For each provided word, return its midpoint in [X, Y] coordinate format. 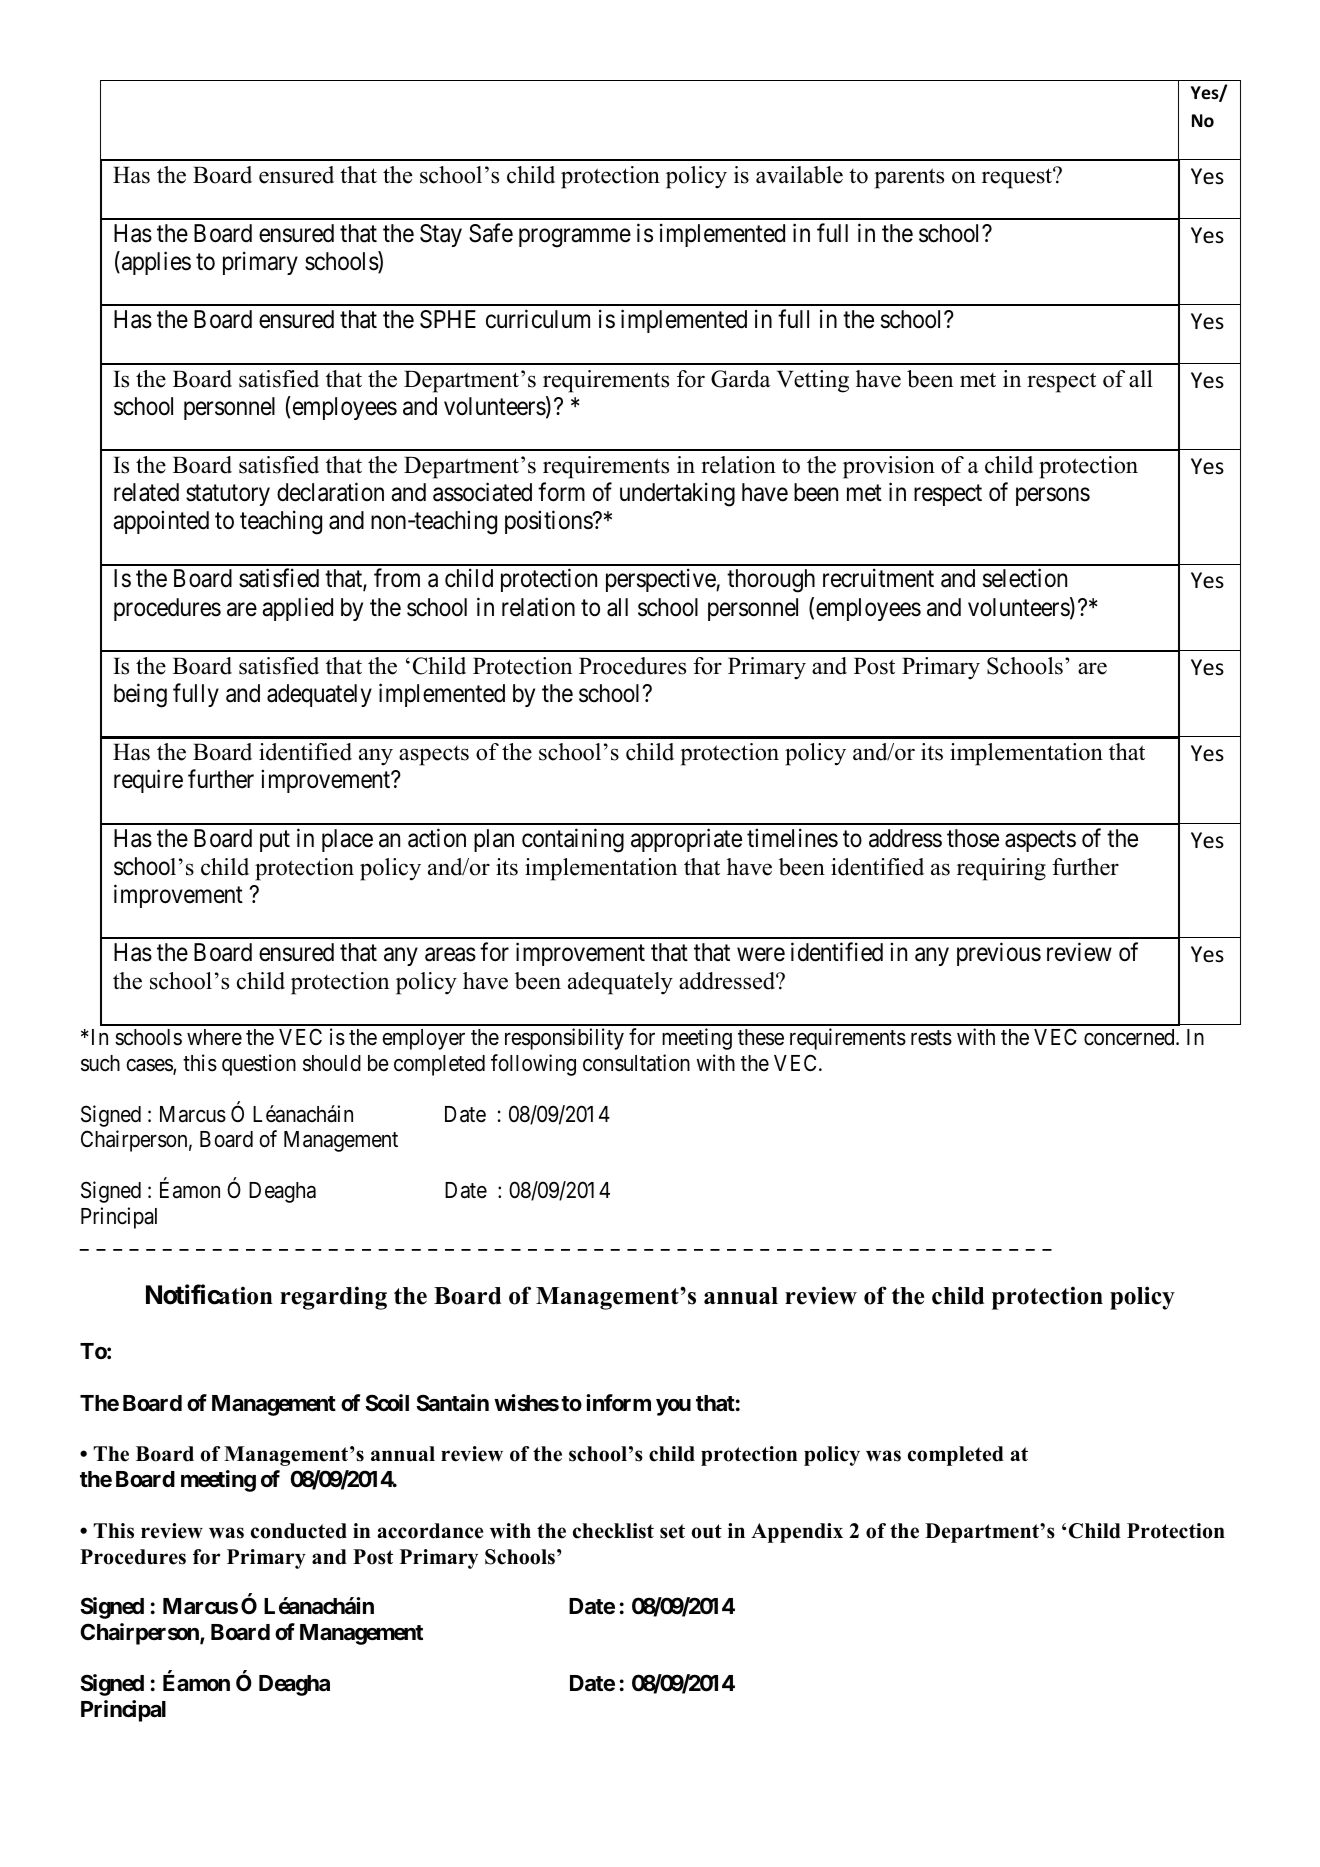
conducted [299, 1531]
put [275, 841]
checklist [613, 1531]
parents [909, 178]
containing [573, 840]
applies [155, 263]
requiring [1001, 869]
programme [575, 238]
